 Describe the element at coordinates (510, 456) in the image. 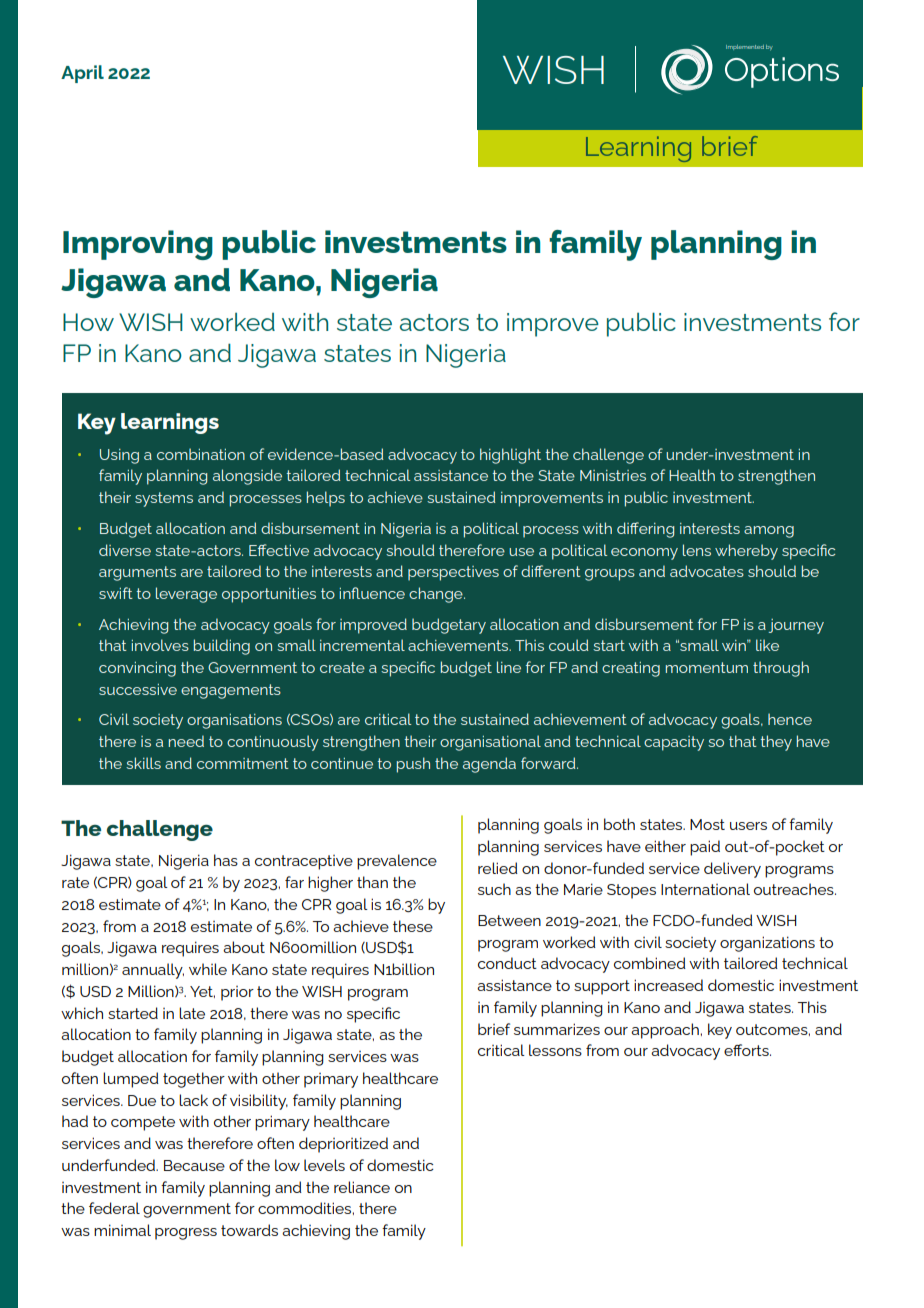

I see `highlight` at that location.
